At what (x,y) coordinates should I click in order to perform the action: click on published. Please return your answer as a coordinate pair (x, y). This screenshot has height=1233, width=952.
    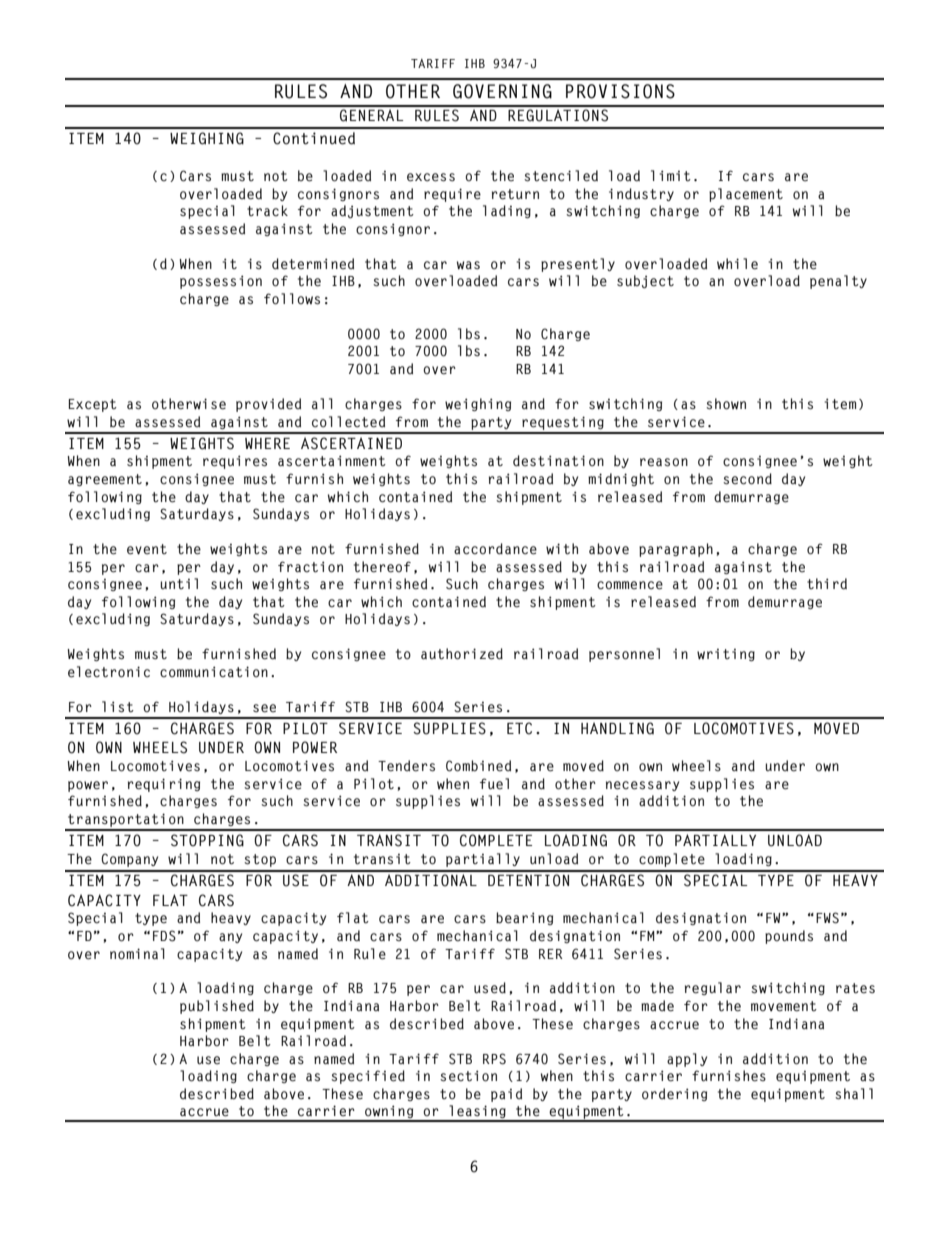
    Looking at the image, I should click on (217, 1007).
